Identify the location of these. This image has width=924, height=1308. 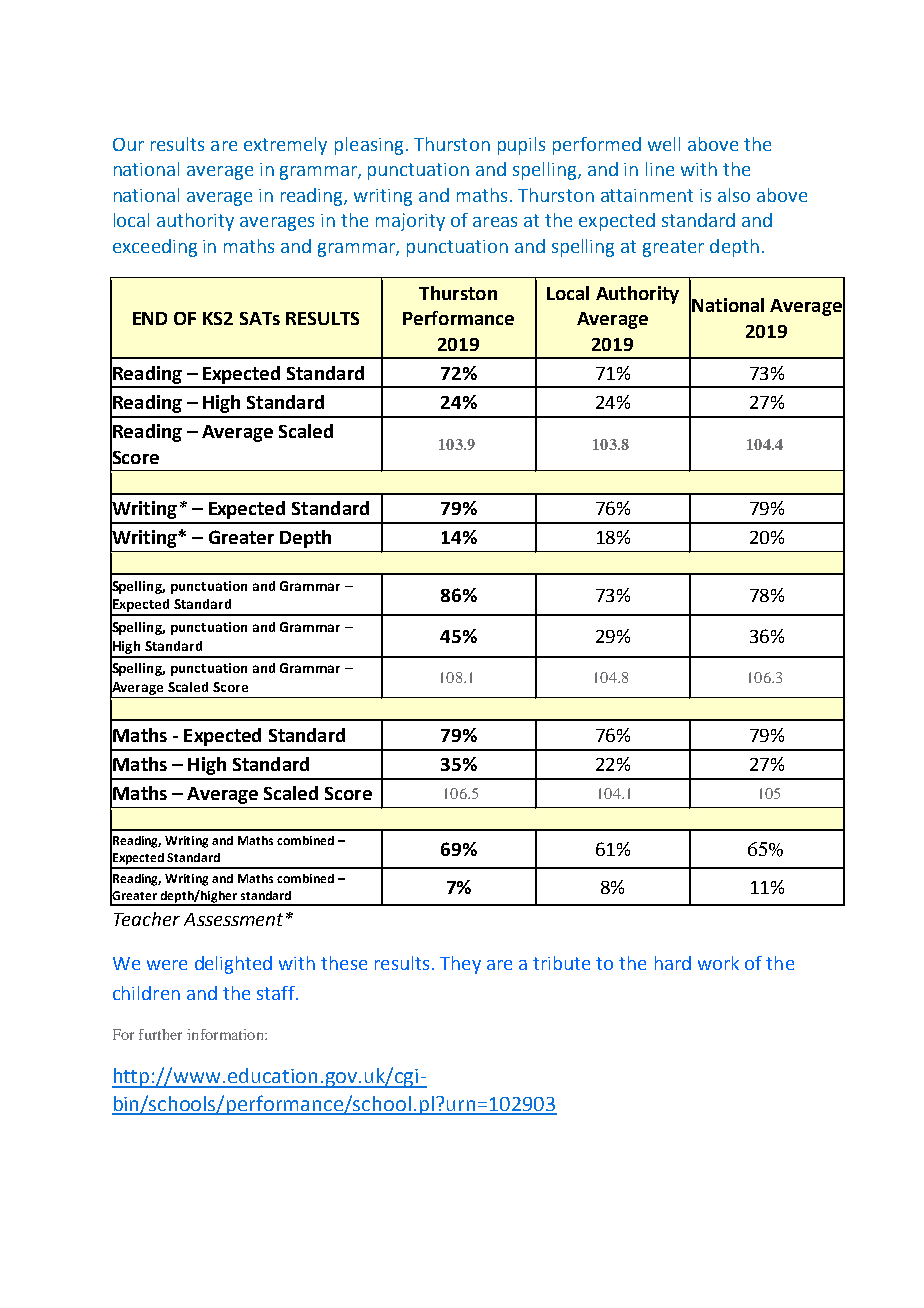
(344, 963).
